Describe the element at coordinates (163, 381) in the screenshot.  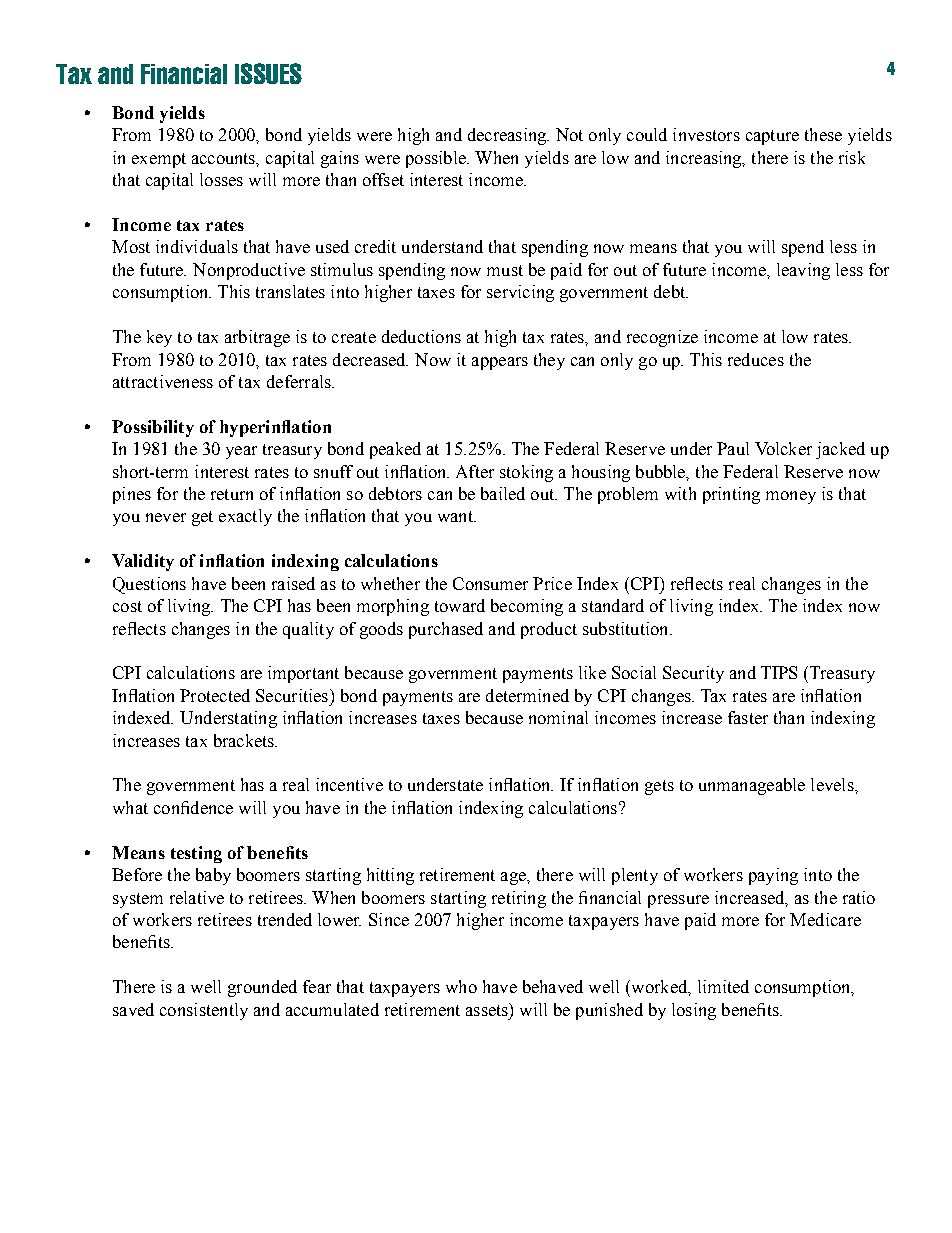
I see `attractiveness` at that location.
